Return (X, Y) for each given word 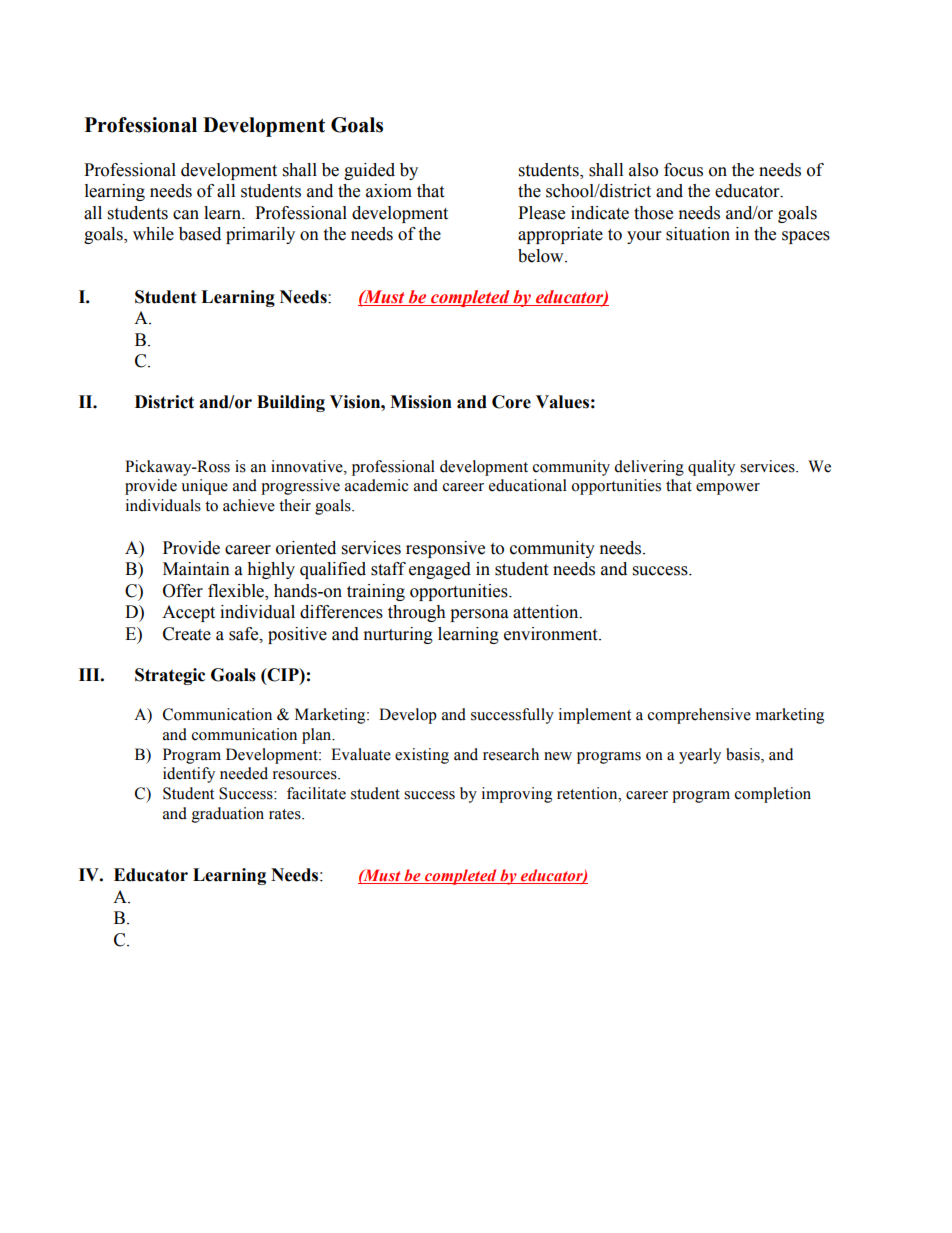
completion (773, 795)
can (186, 215)
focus (683, 170)
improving (517, 795)
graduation (228, 815)
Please (541, 213)
